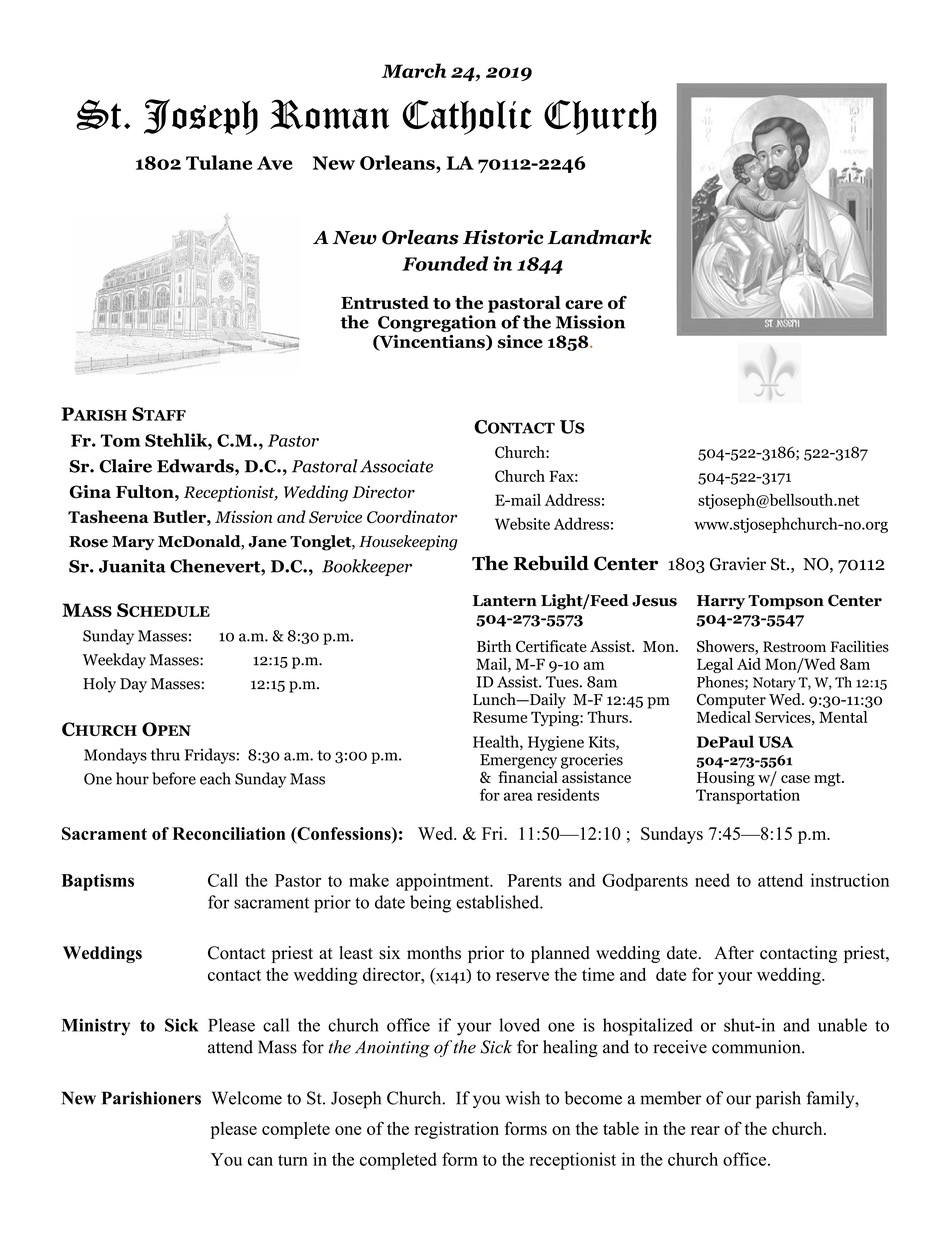  What do you see at coordinates (456, 1130) in the image?
I see `registration` at bounding box center [456, 1130].
